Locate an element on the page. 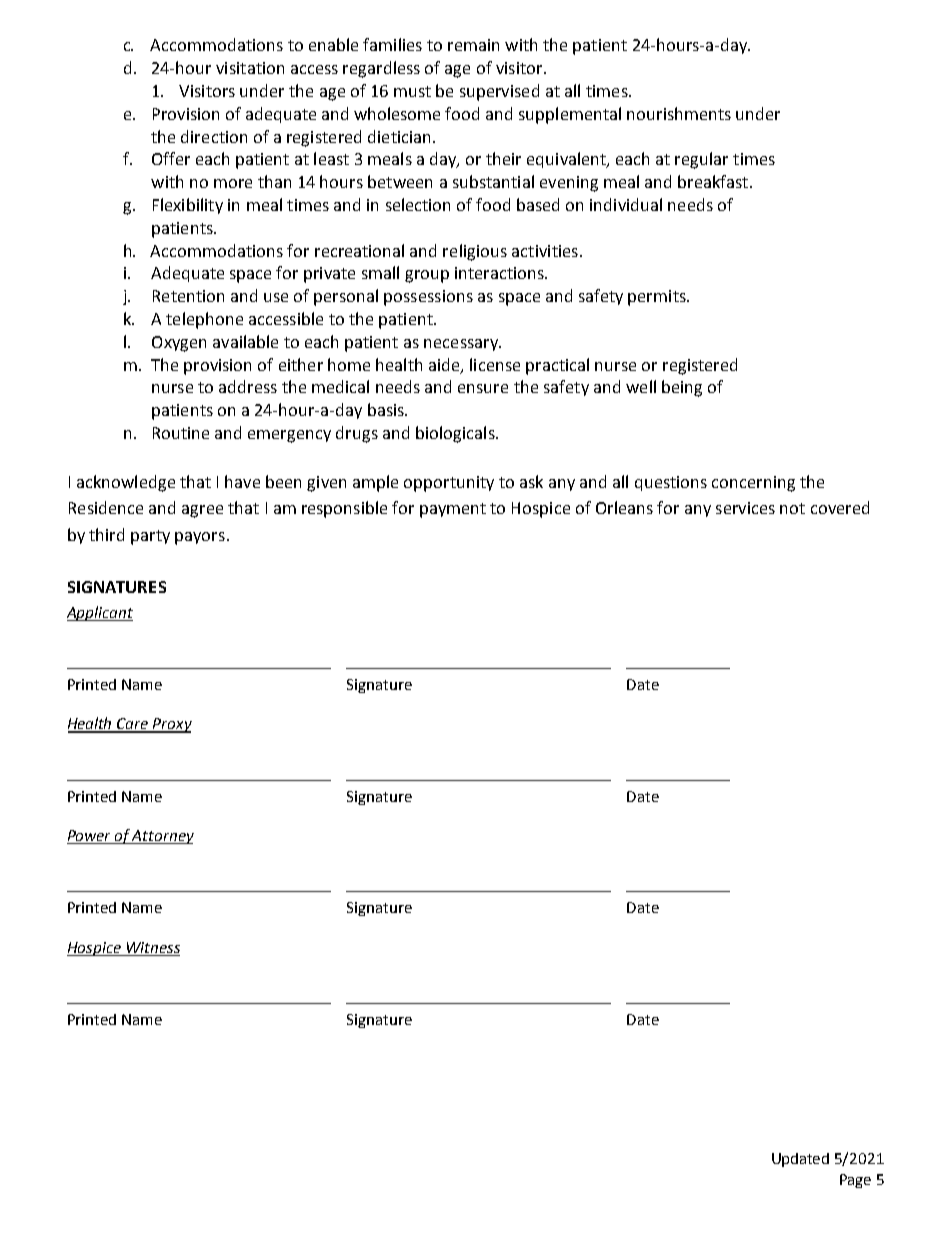  Care is located at coordinates (133, 725).
